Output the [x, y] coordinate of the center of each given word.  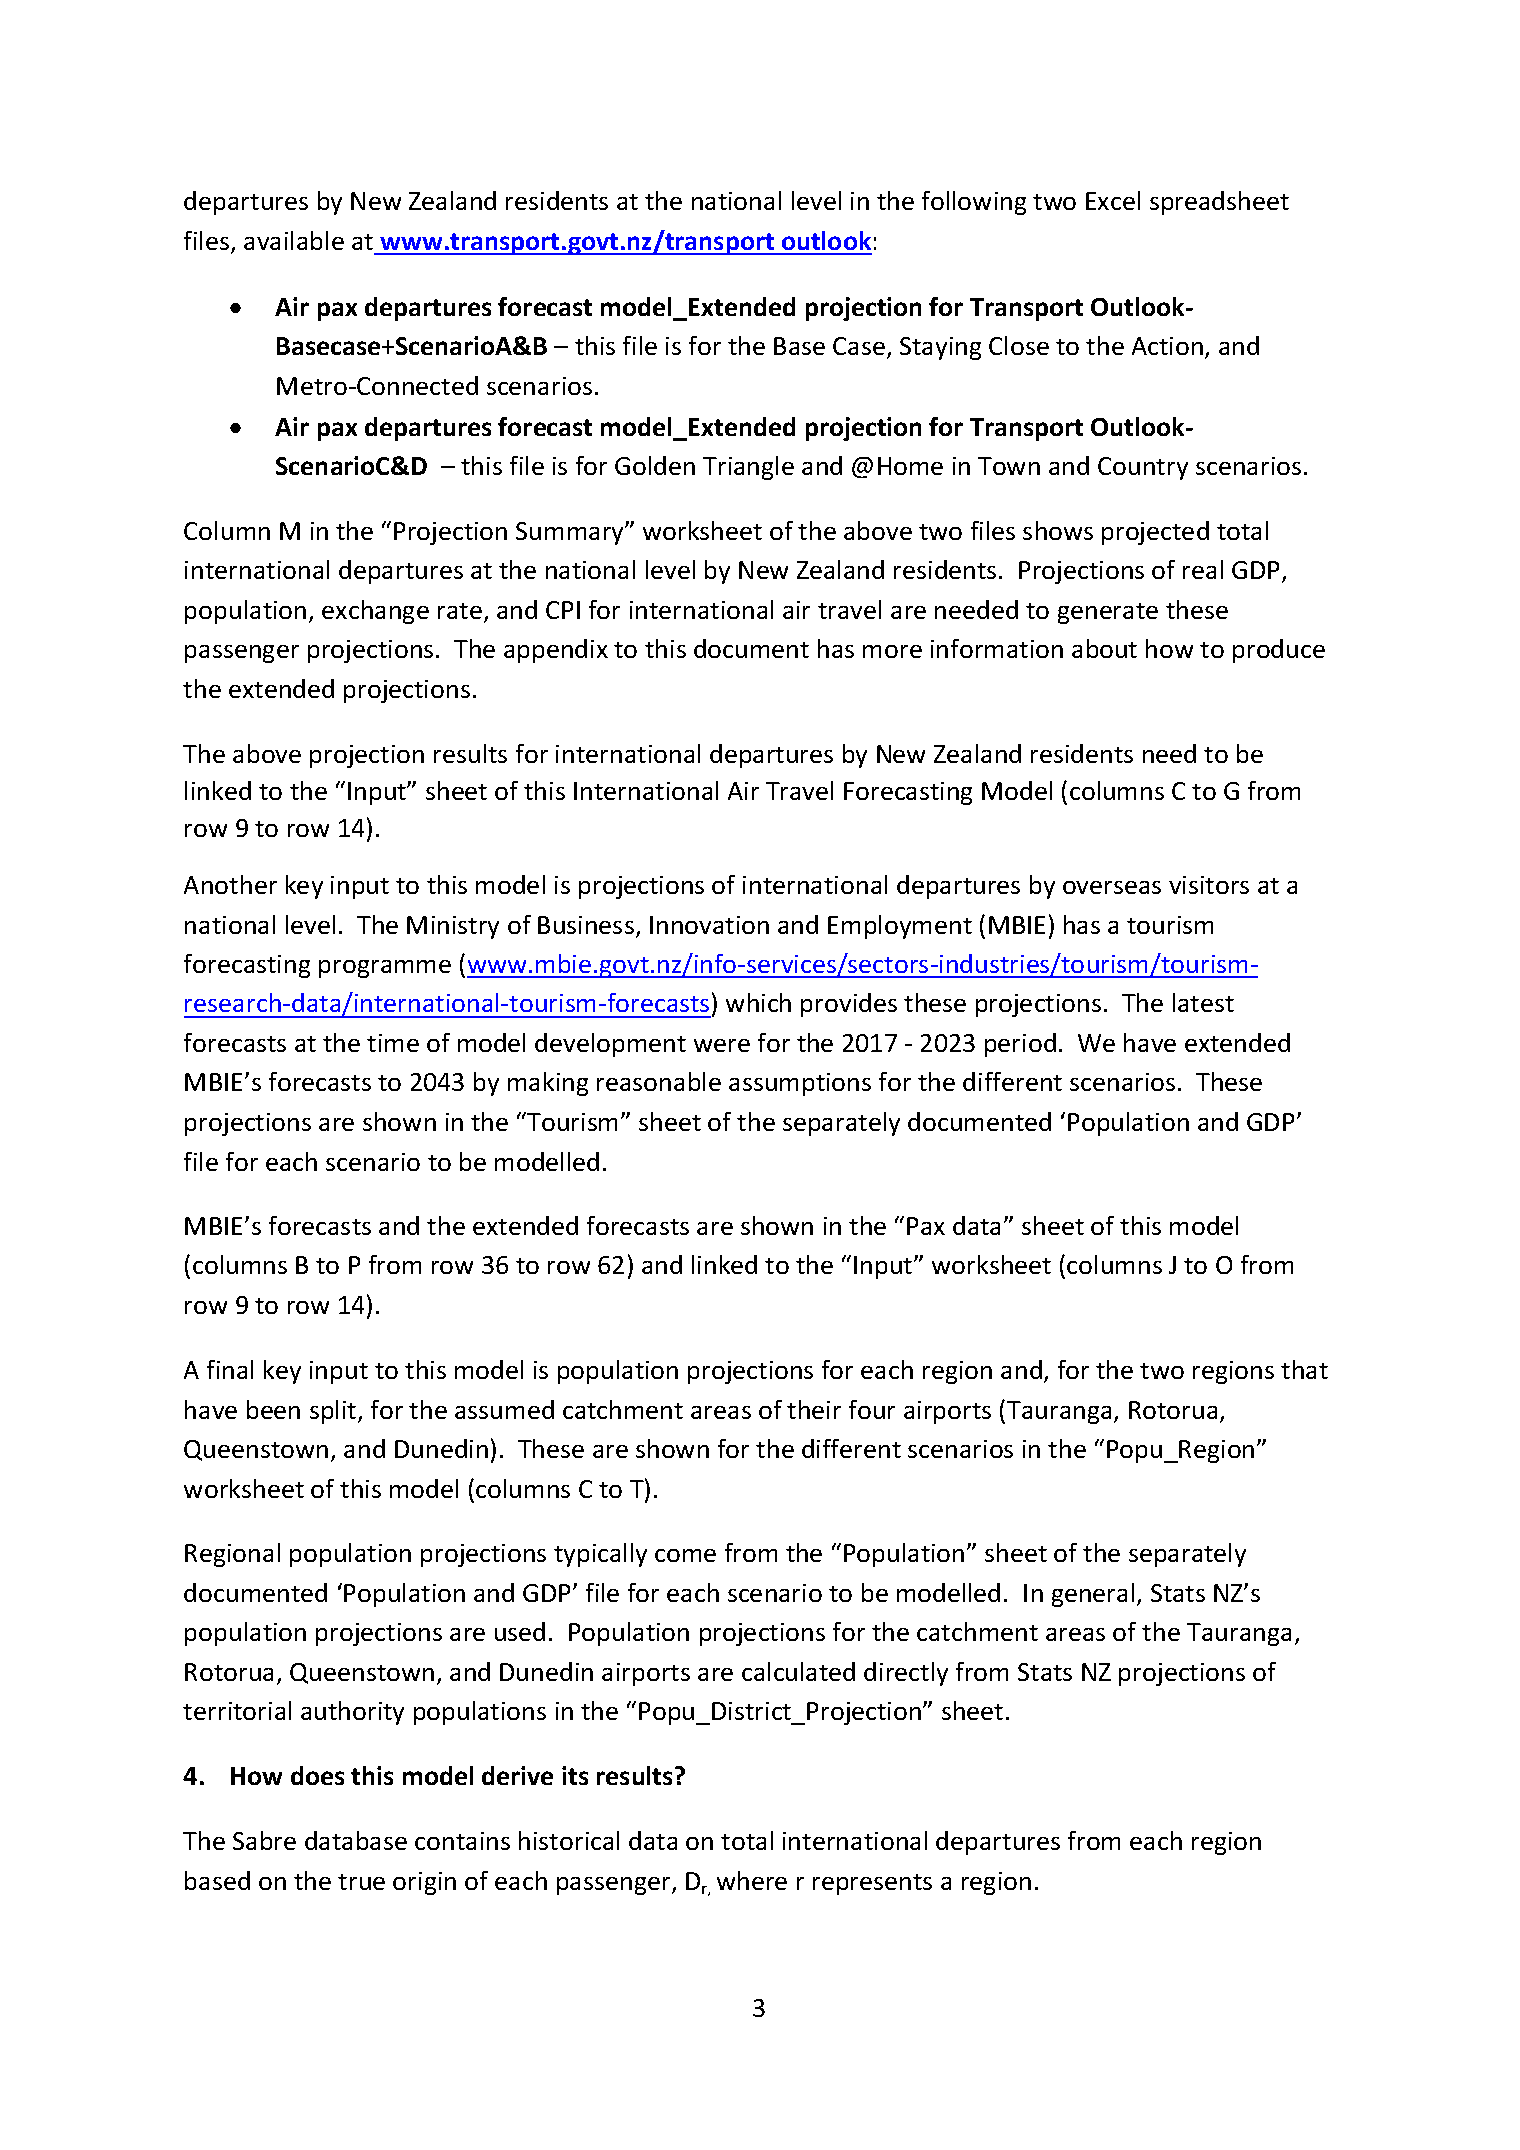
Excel [1113, 200]
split [334, 1412]
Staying [940, 348]
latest [1203, 1002]
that [1304, 1369]
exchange [375, 612]
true [361, 1882]
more [892, 651]
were [722, 1045]
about [1104, 648]
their [814, 1409]
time [393, 1043]
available [294, 240]
